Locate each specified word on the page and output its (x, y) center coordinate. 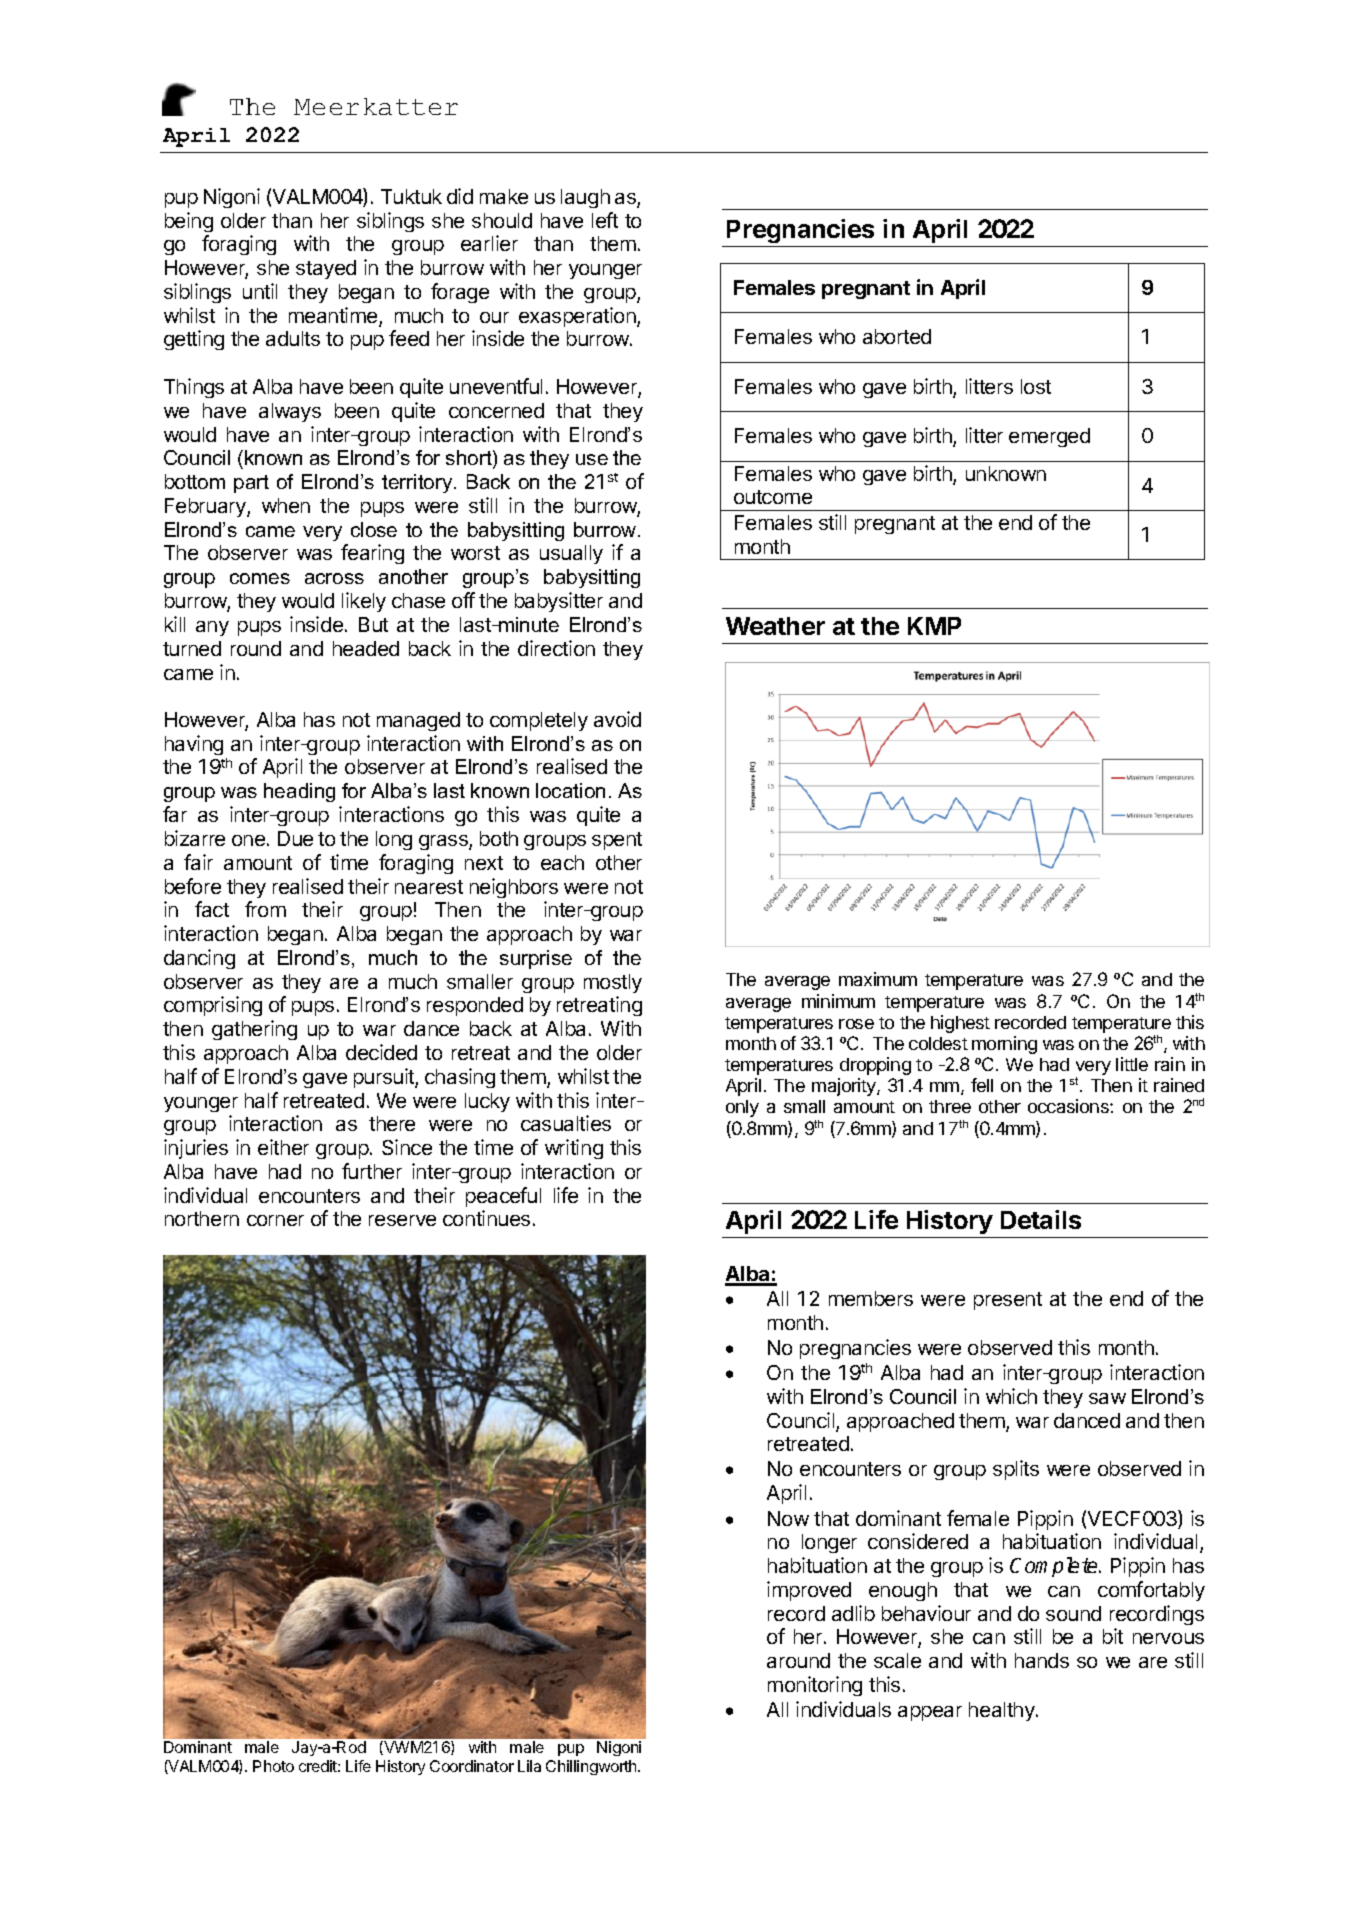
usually (571, 554)
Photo (273, 1766)
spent (617, 841)
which (1011, 1396)
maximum (878, 979)
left (605, 220)
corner (275, 1220)
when (286, 505)
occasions (1069, 1106)
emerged (1049, 437)
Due (295, 838)
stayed (326, 269)
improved (809, 1591)
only (742, 1108)
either (283, 1147)
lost (1036, 386)
